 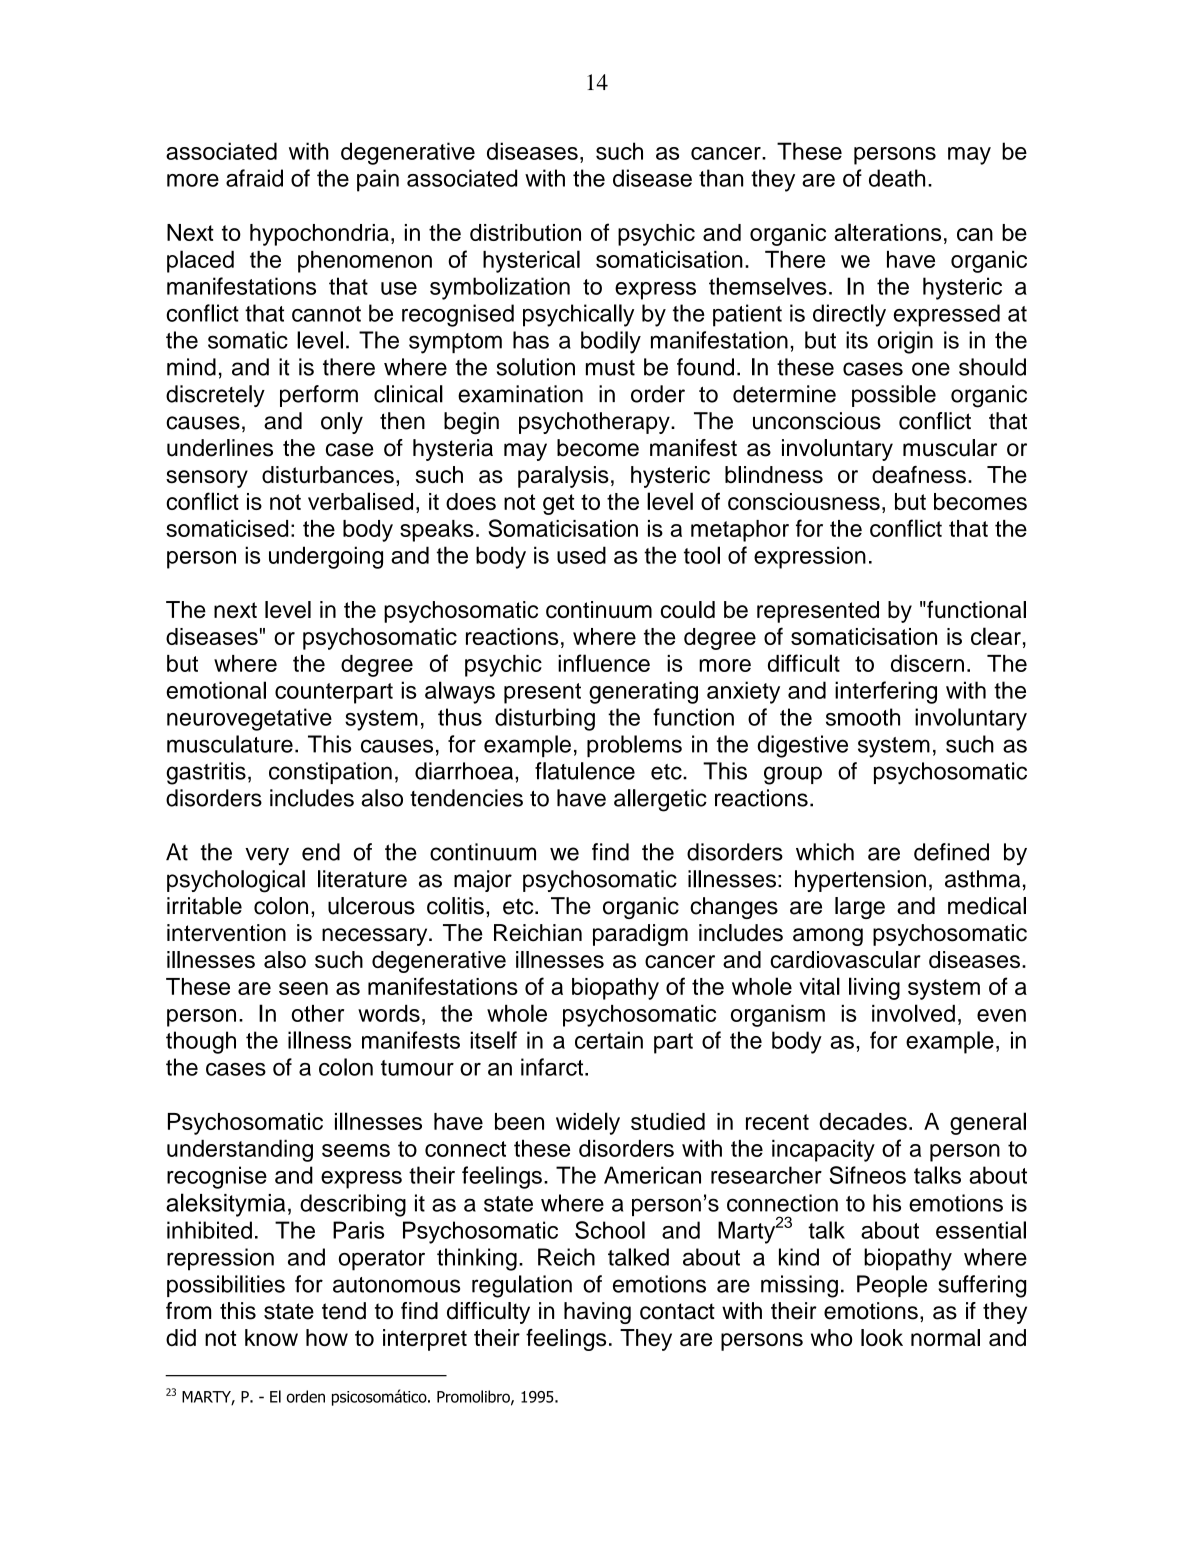 What do you see at coordinates (863, 1121) in the page?
I see `decades` at bounding box center [863, 1121].
